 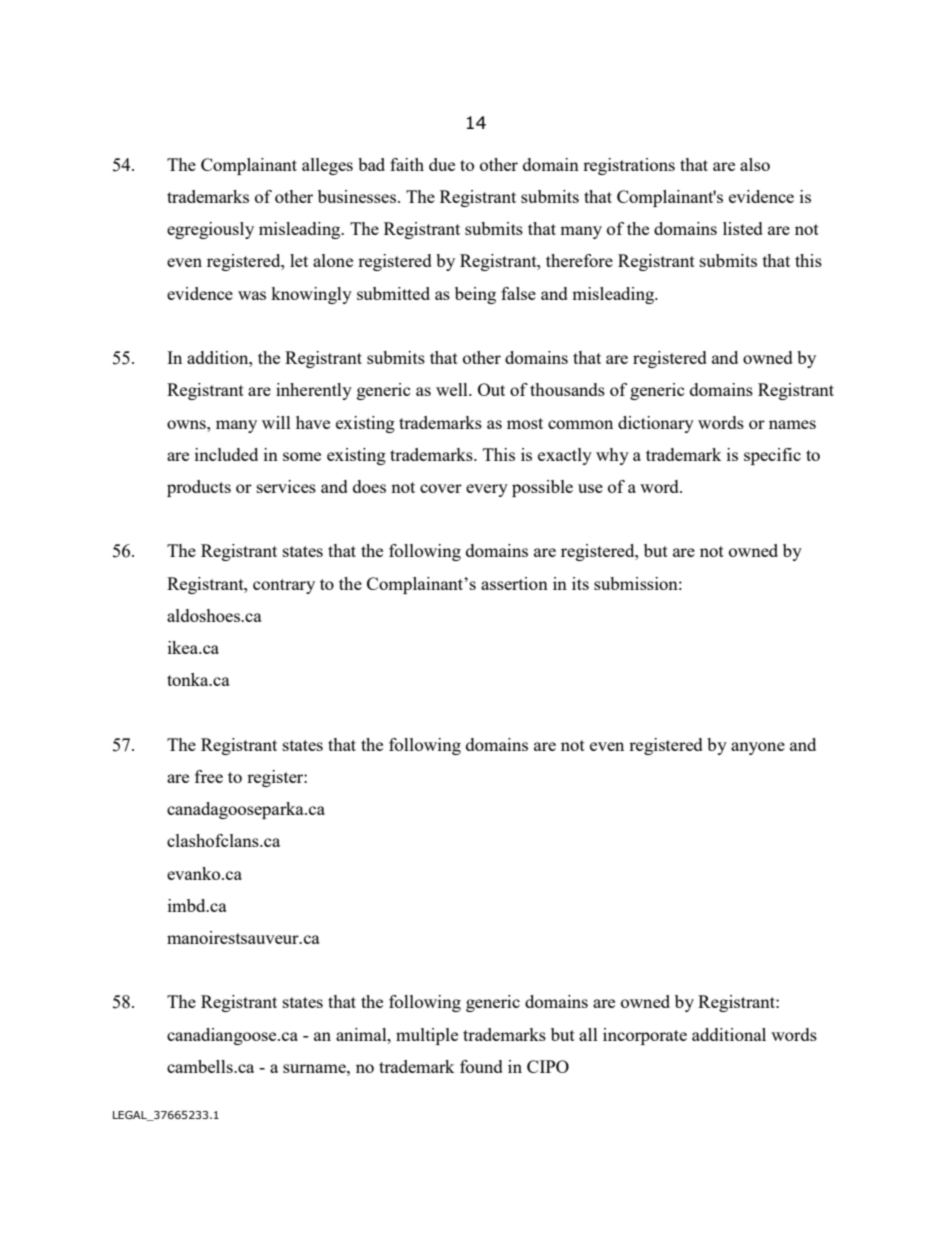 I want to click on due, so click(x=442, y=164).
